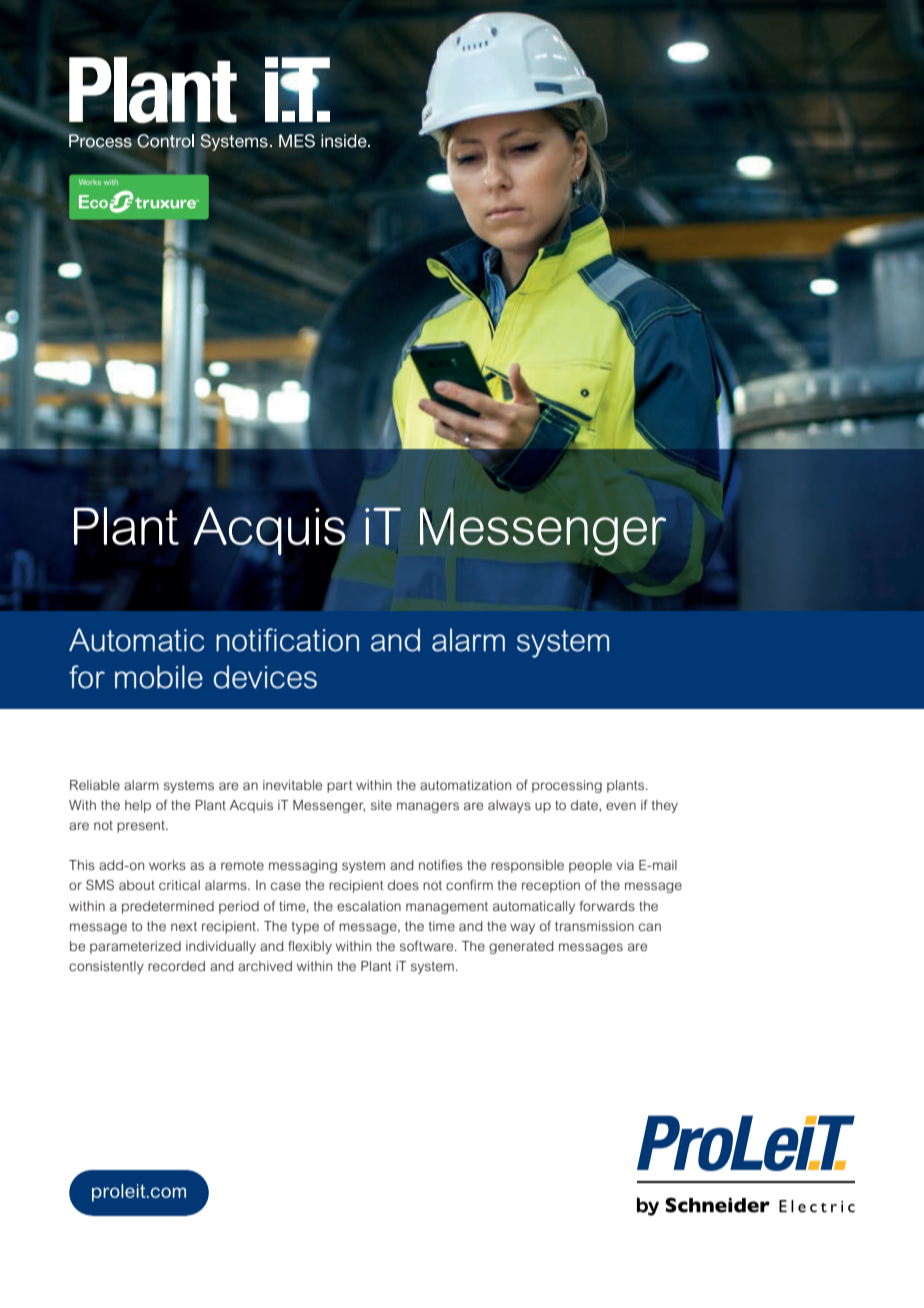 This page has width=924, height=1308. I want to click on devices, so click(265, 677).
